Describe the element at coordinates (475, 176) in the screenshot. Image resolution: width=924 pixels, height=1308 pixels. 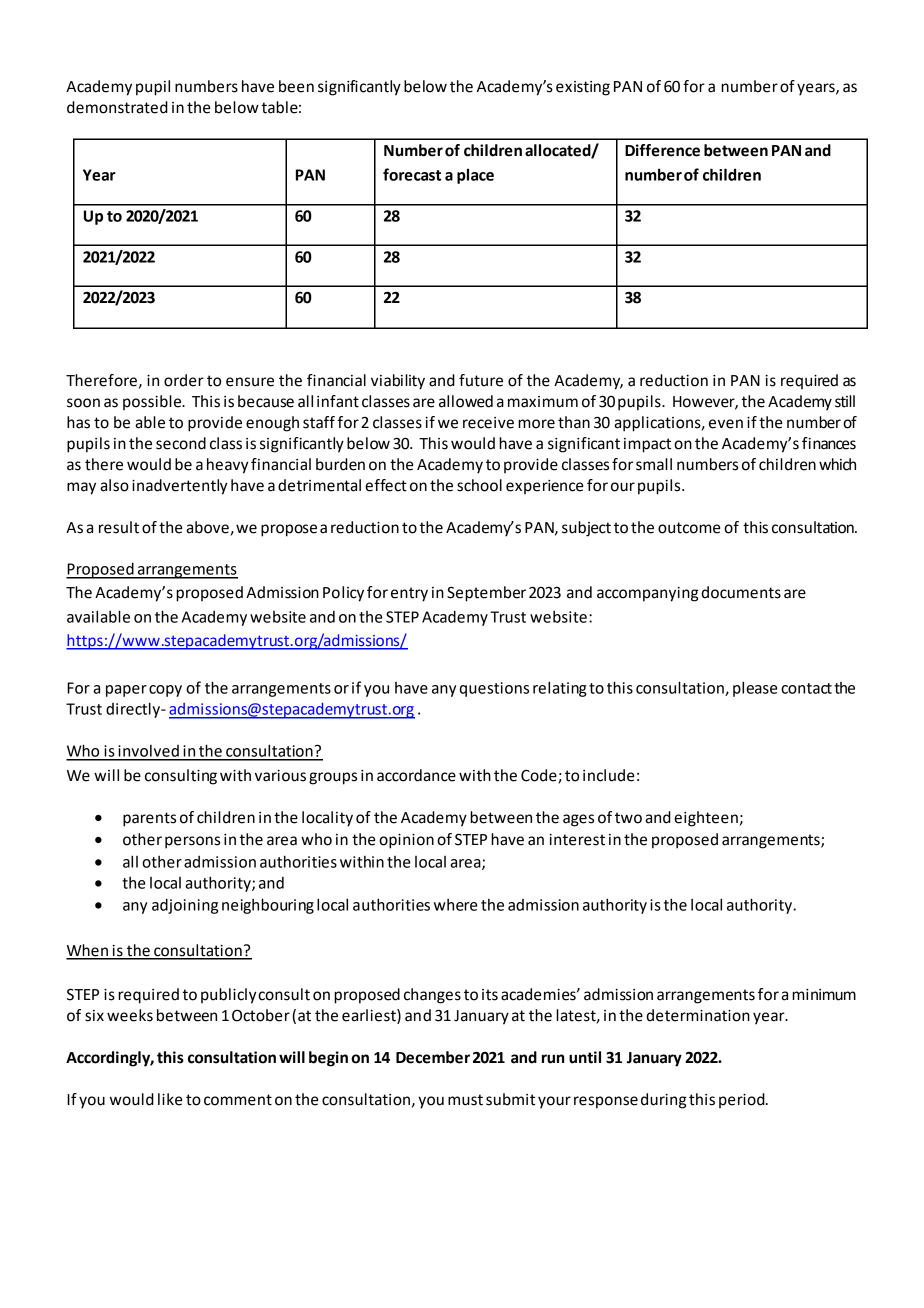
I see `place` at that location.
